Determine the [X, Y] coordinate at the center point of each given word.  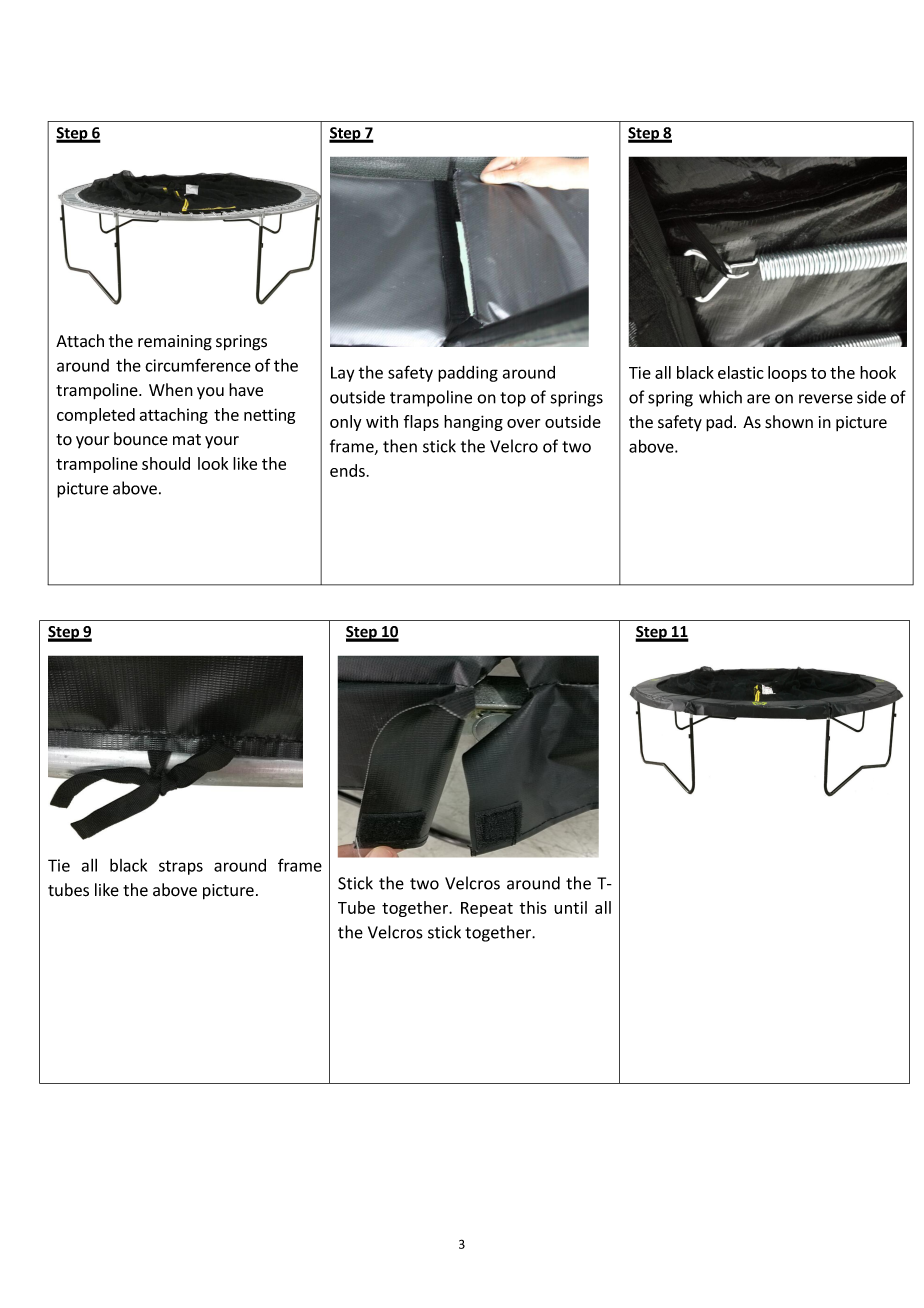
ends [347, 470]
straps [181, 867]
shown [789, 422]
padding [468, 374]
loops [787, 374]
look [213, 463]
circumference [198, 365]
